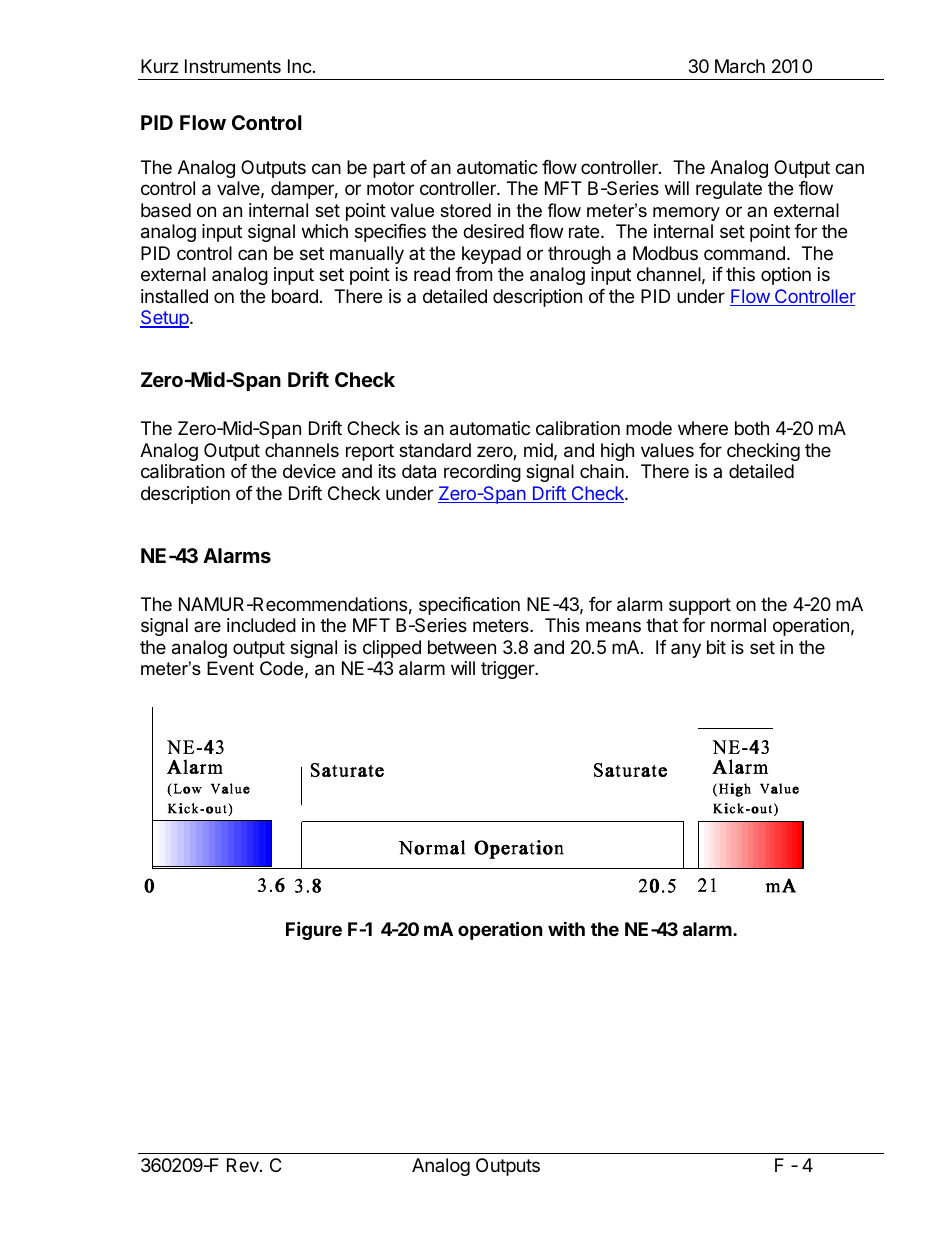  What do you see at coordinates (389, 169) in the screenshot?
I see `part` at bounding box center [389, 169].
